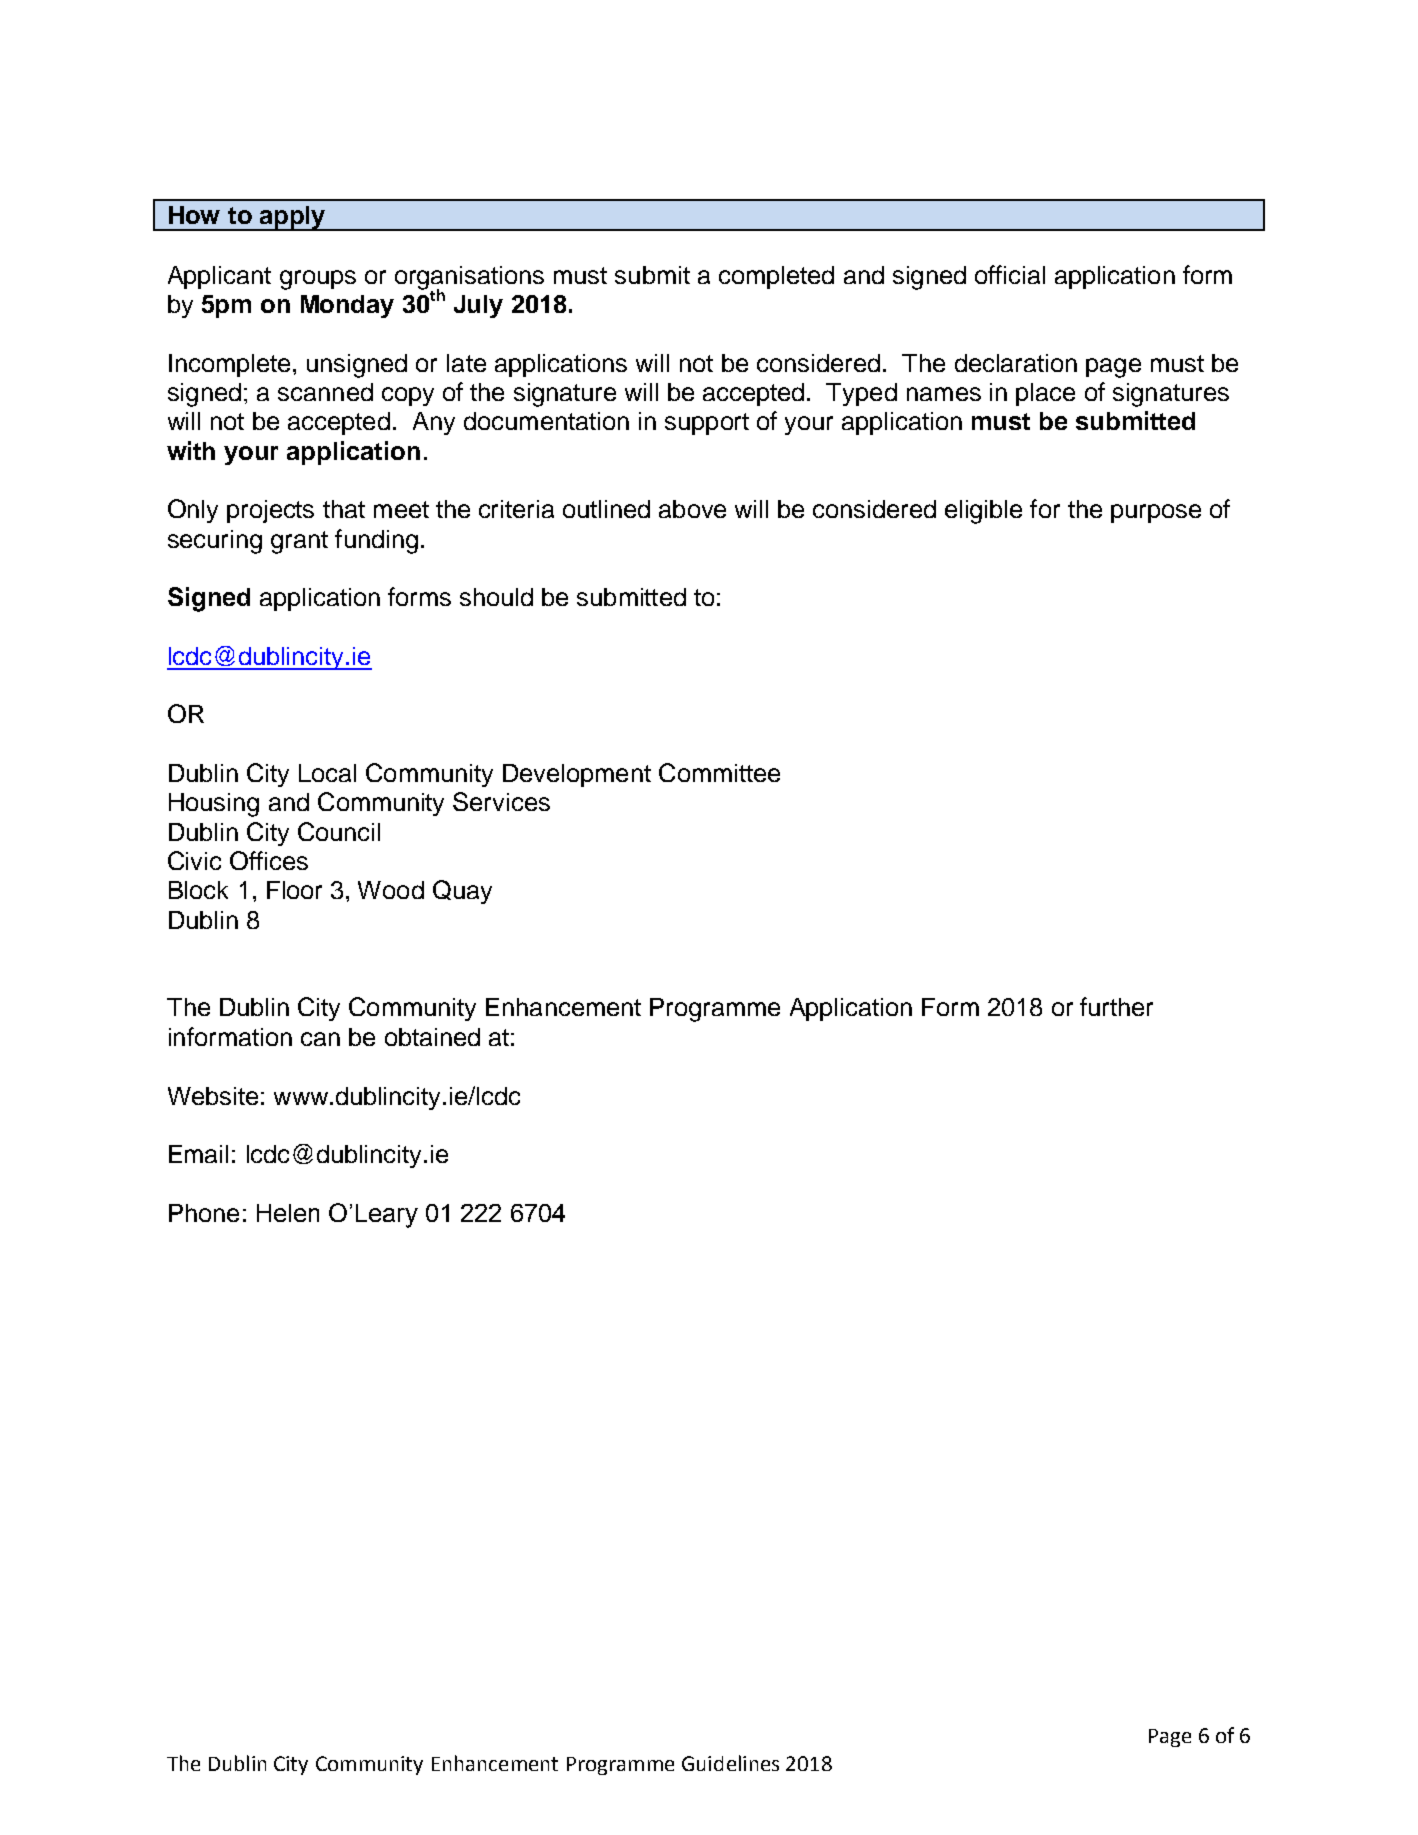 The height and width of the image is (1835, 1418). What do you see at coordinates (432, 1037) in the image?
I see `obtained` at bounding box center [432, 1037].
